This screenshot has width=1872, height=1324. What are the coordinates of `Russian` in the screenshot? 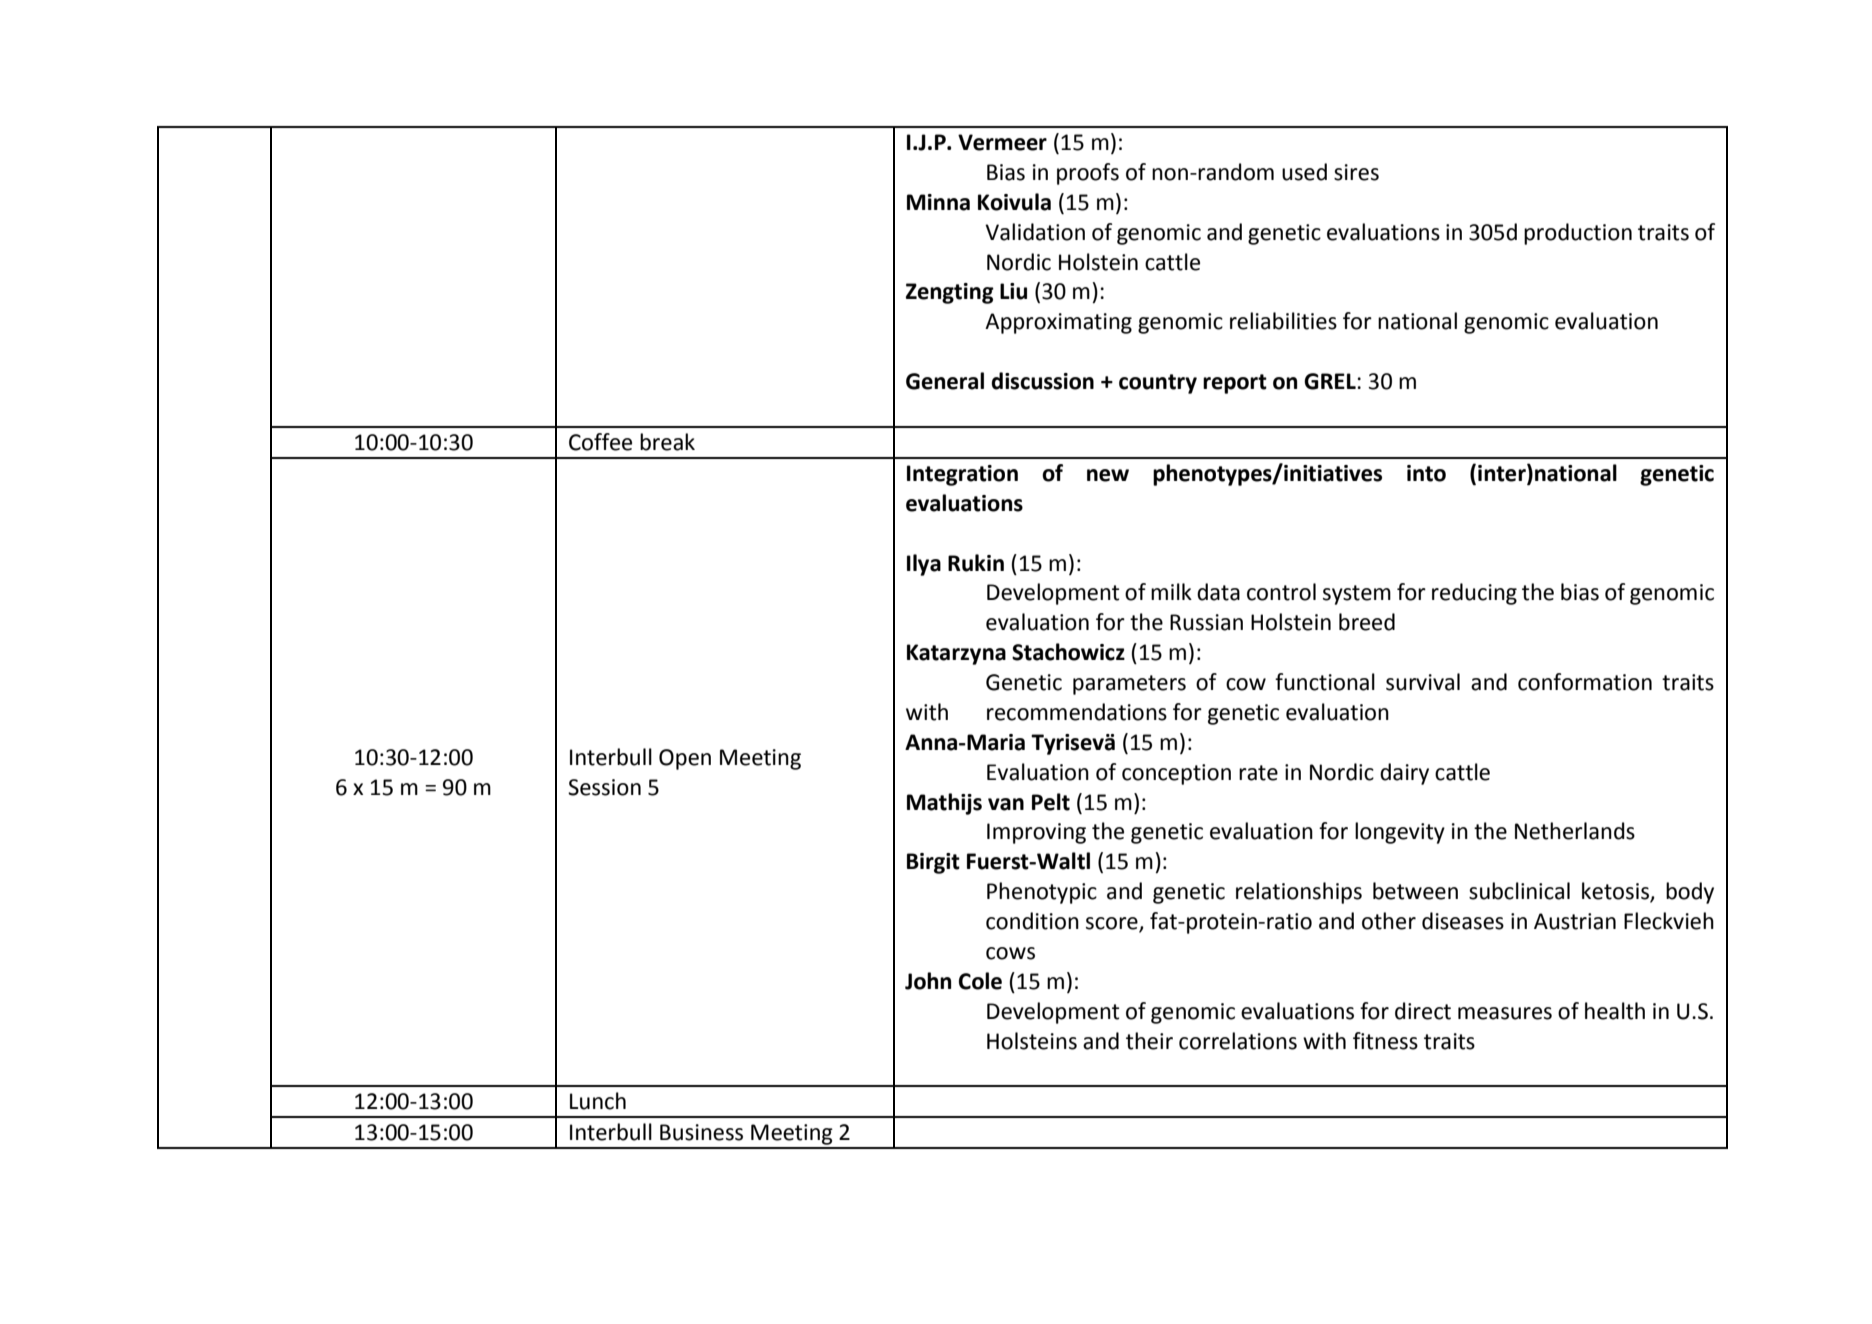 It's located at (1206, 622).
